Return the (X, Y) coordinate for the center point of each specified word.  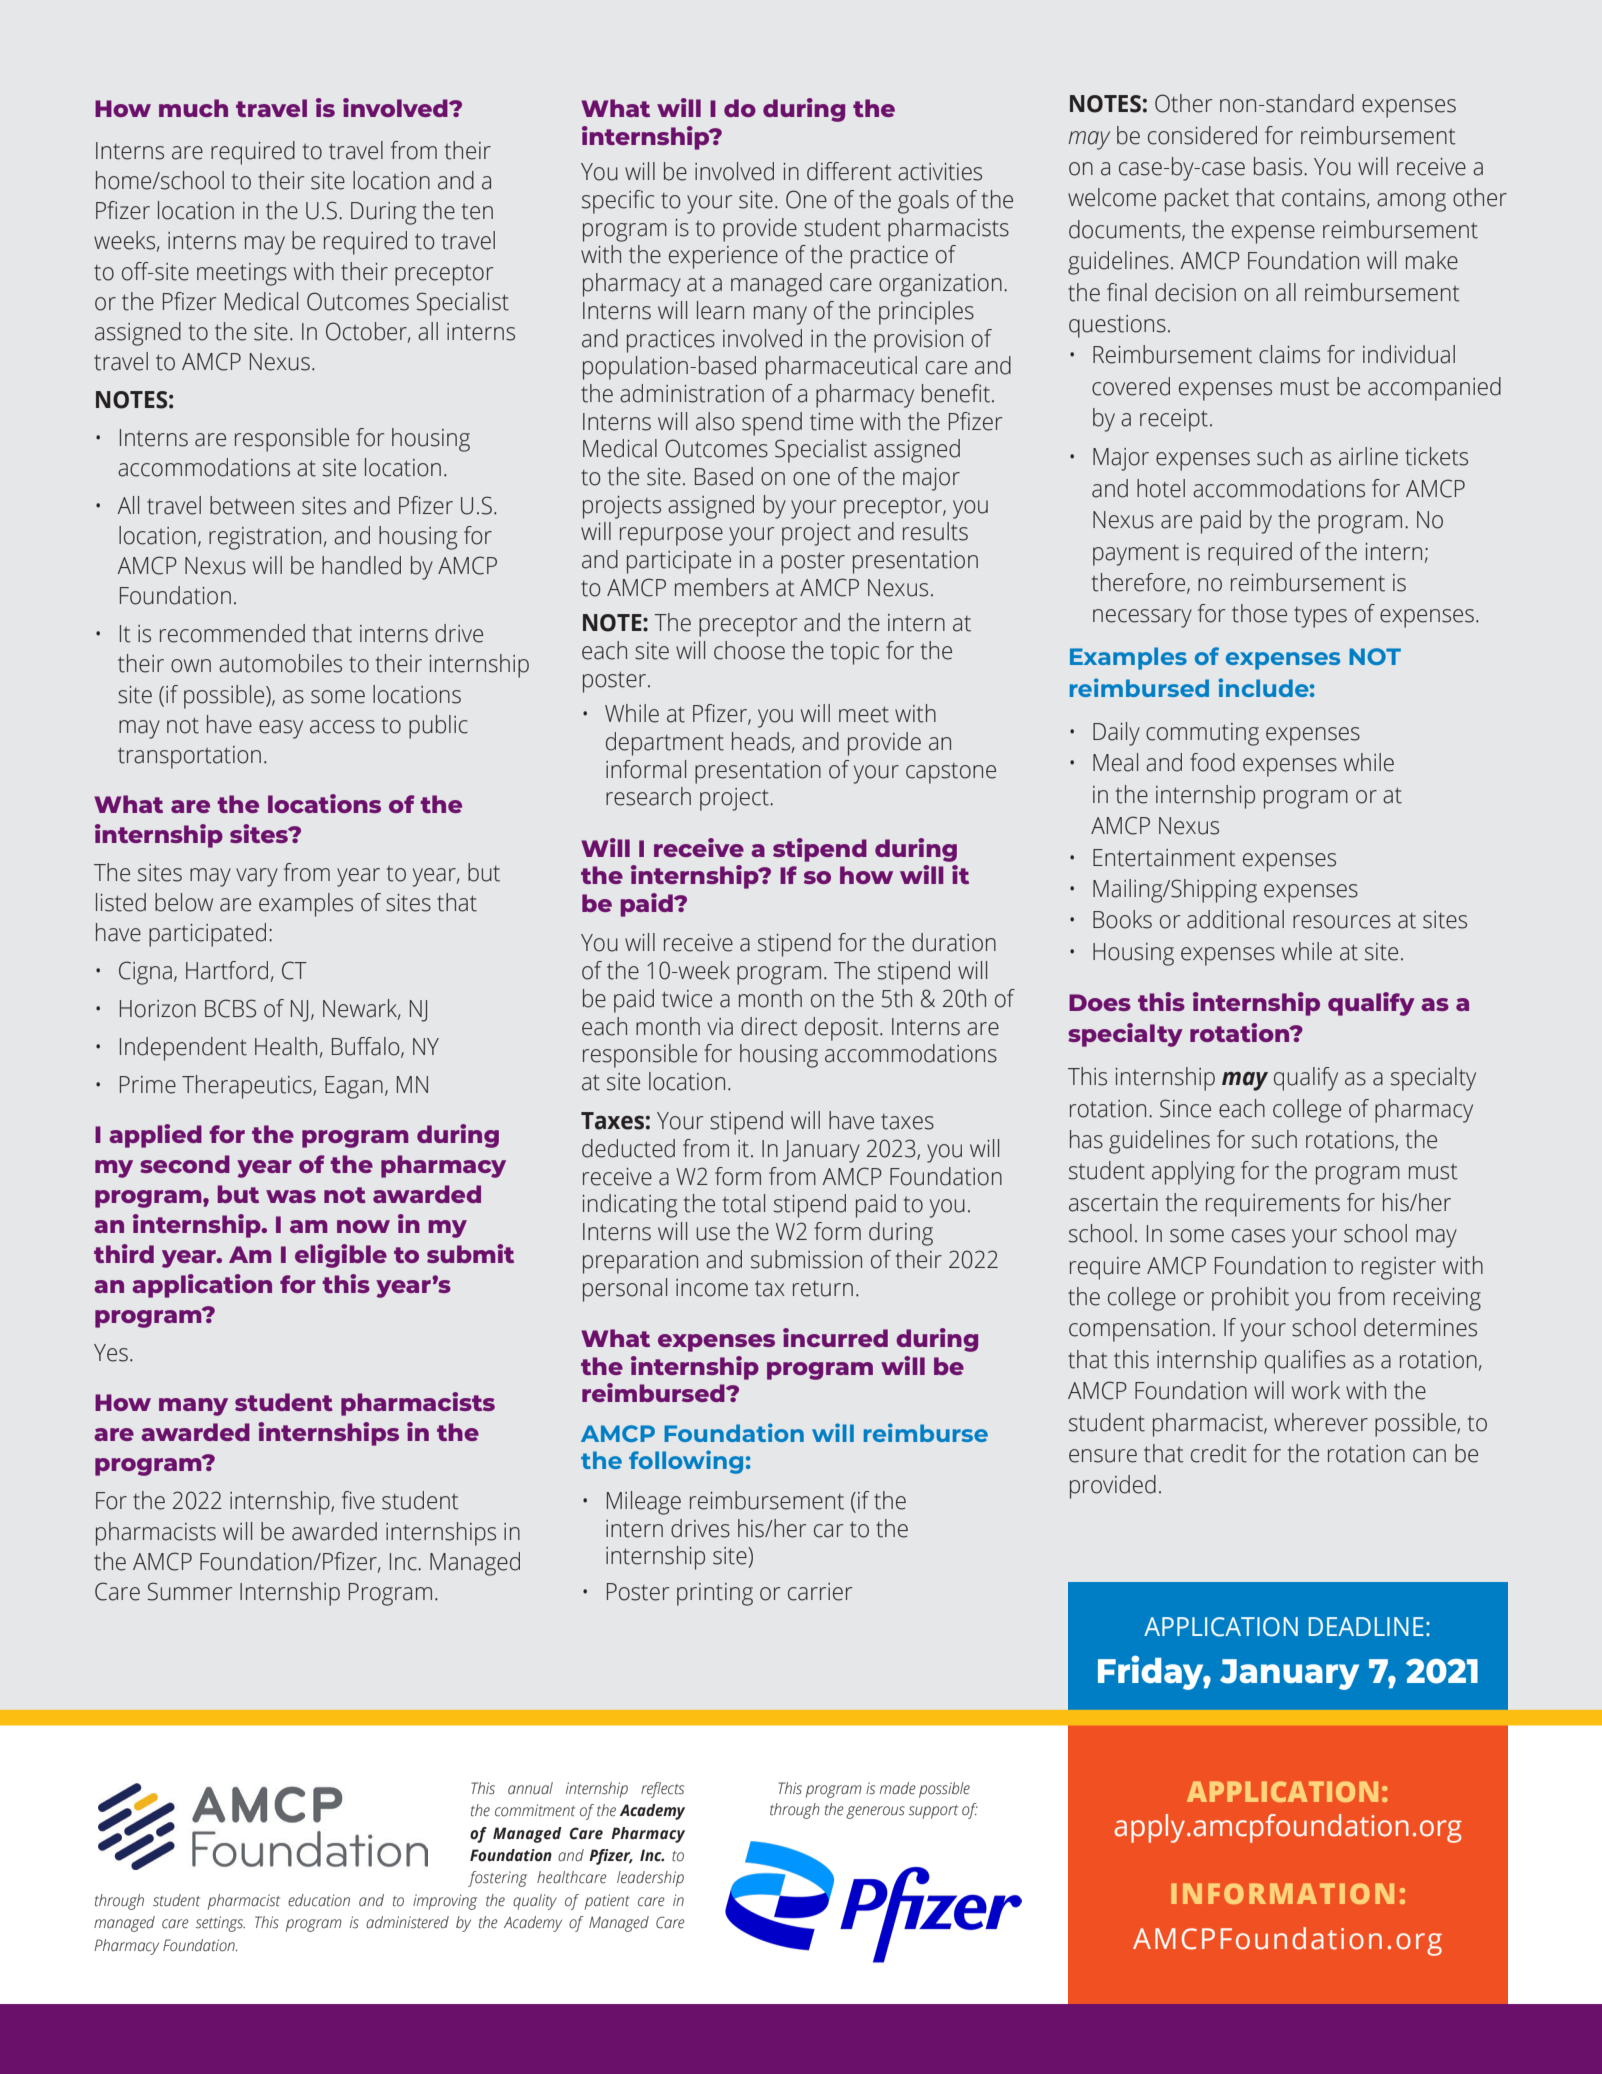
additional (1235, 919)
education (319, 1900)
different (849, 171)
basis (1279, 166)
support (933, 1812)
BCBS (230, 1008)
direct (769, 1026)
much (193, 108)
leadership (650, 1879)
